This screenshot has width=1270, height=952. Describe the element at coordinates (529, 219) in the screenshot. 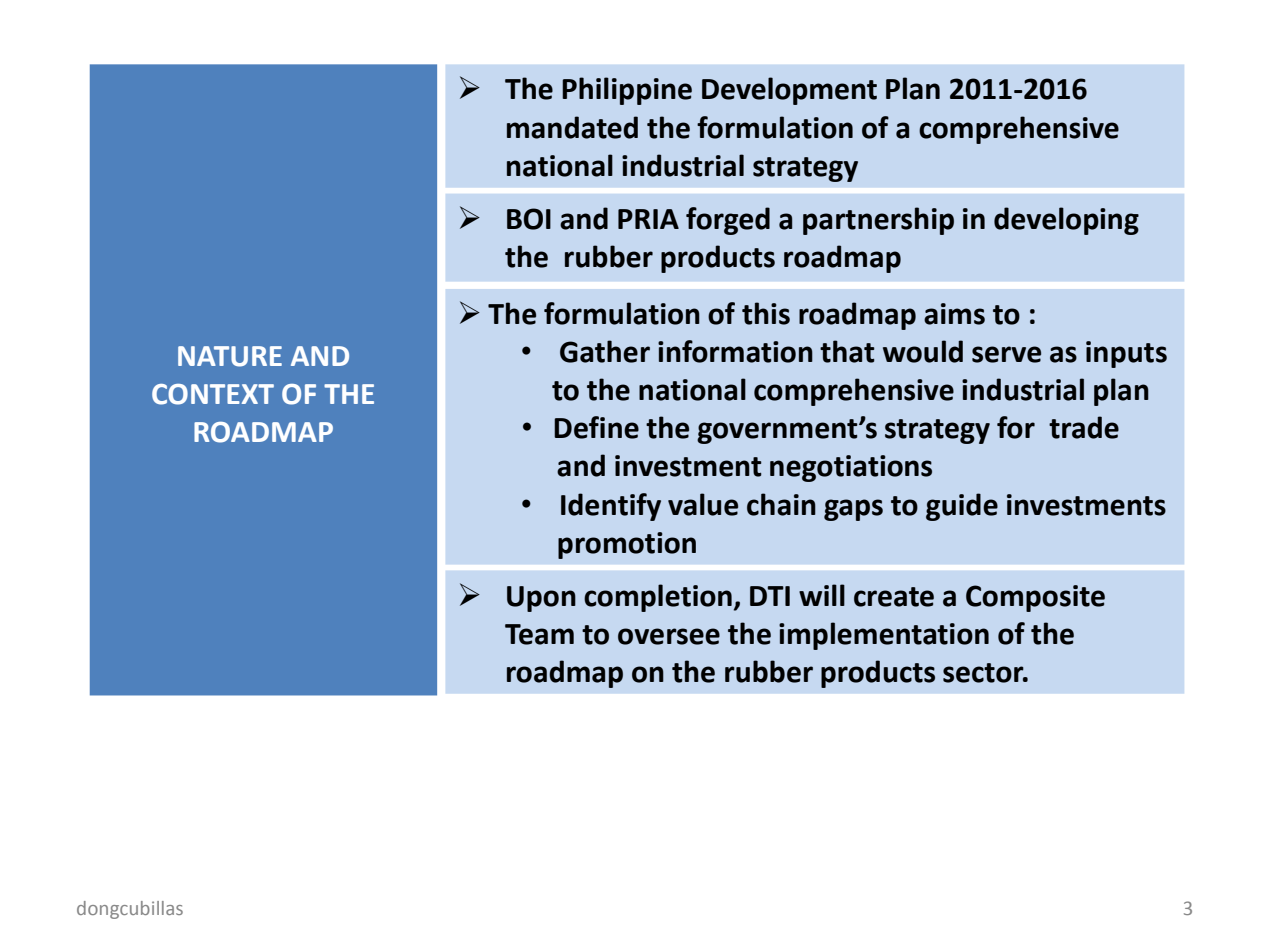

I see `BOI` at that location.
